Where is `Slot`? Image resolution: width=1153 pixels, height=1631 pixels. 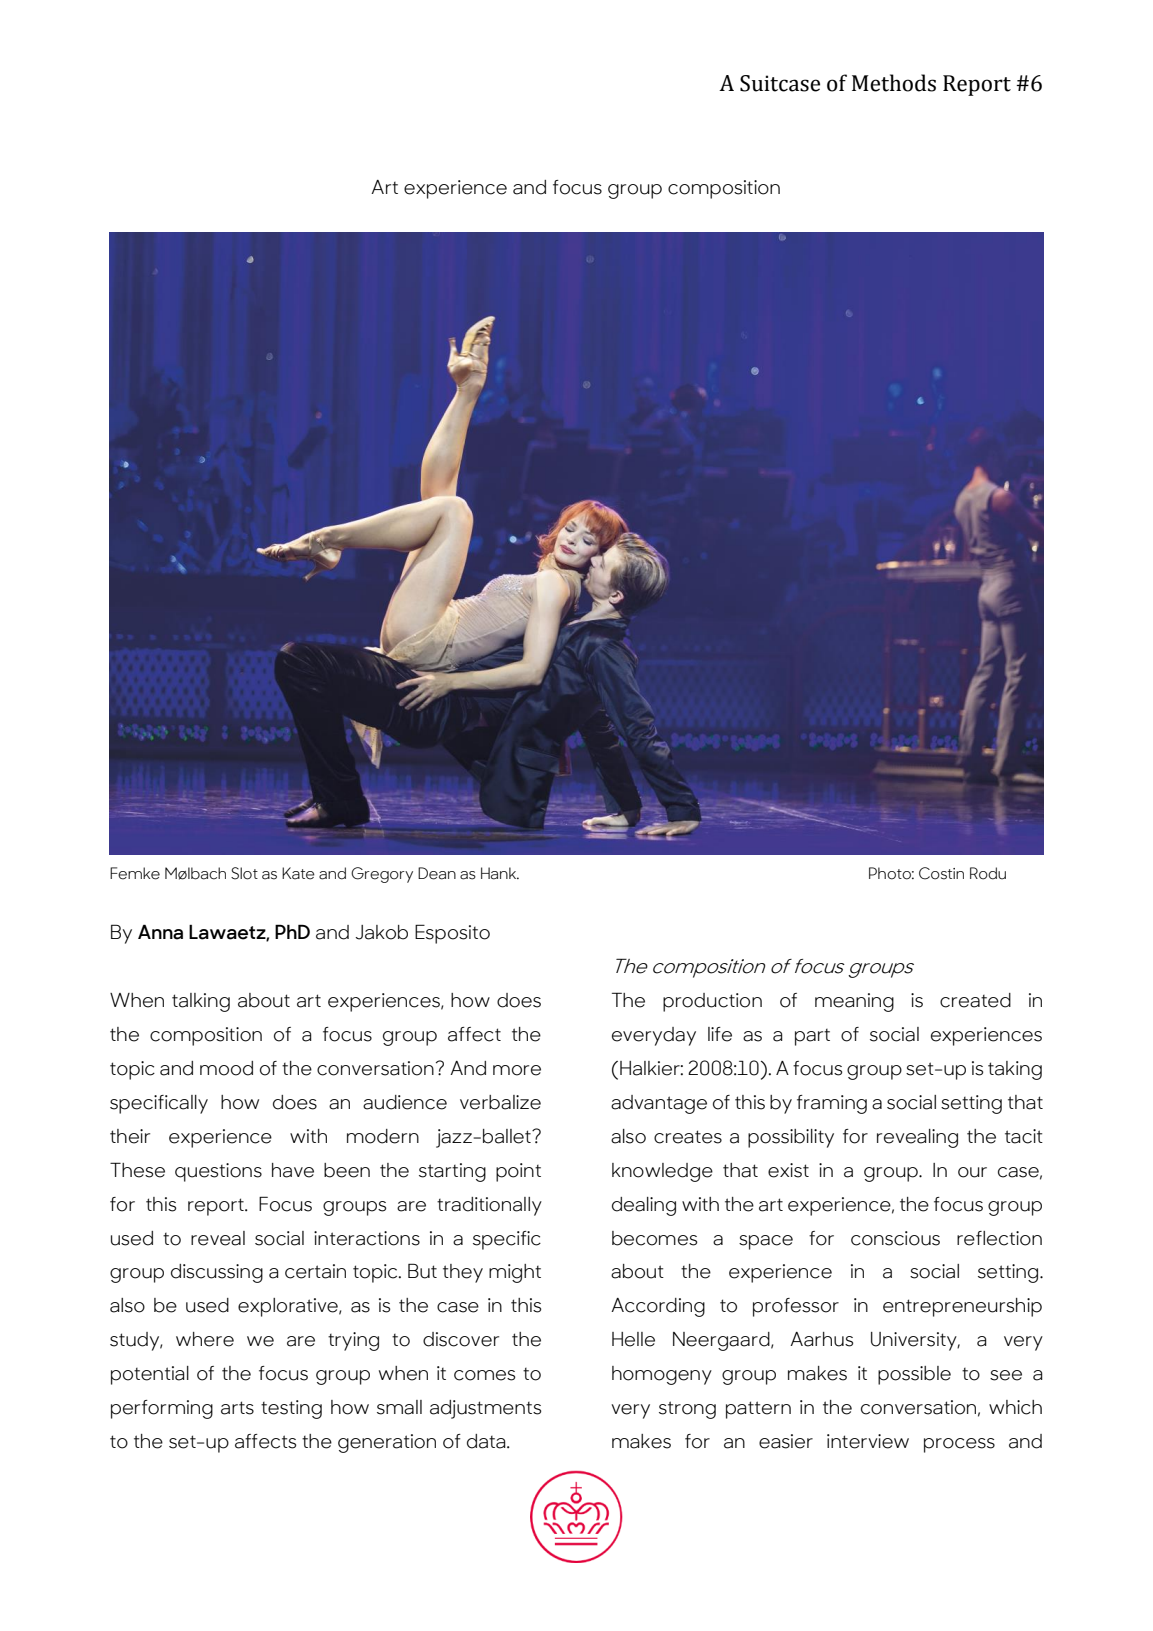 Slot is located at coordinates (244, 873).
